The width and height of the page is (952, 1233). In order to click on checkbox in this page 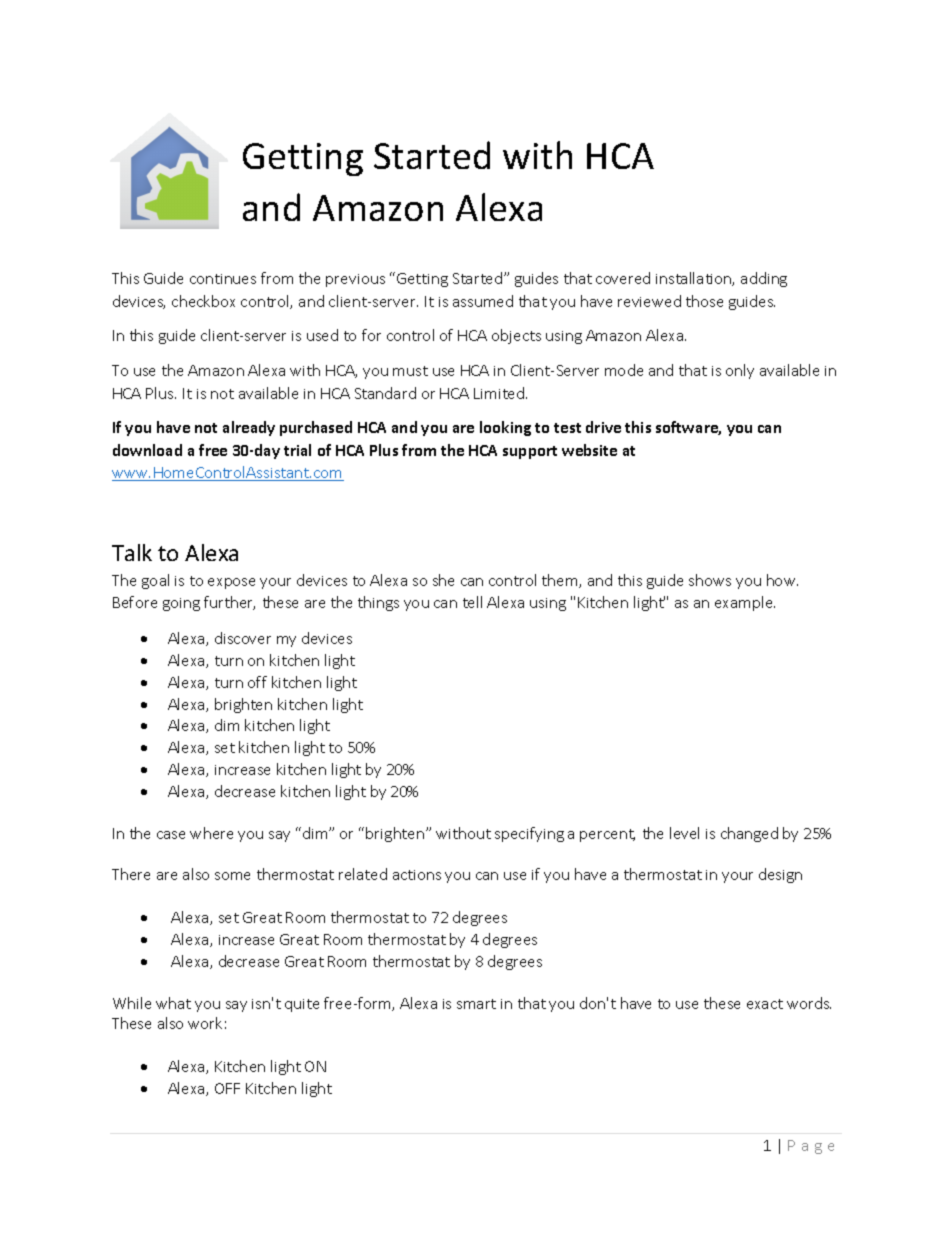, I will do `click(203, 301)`.
